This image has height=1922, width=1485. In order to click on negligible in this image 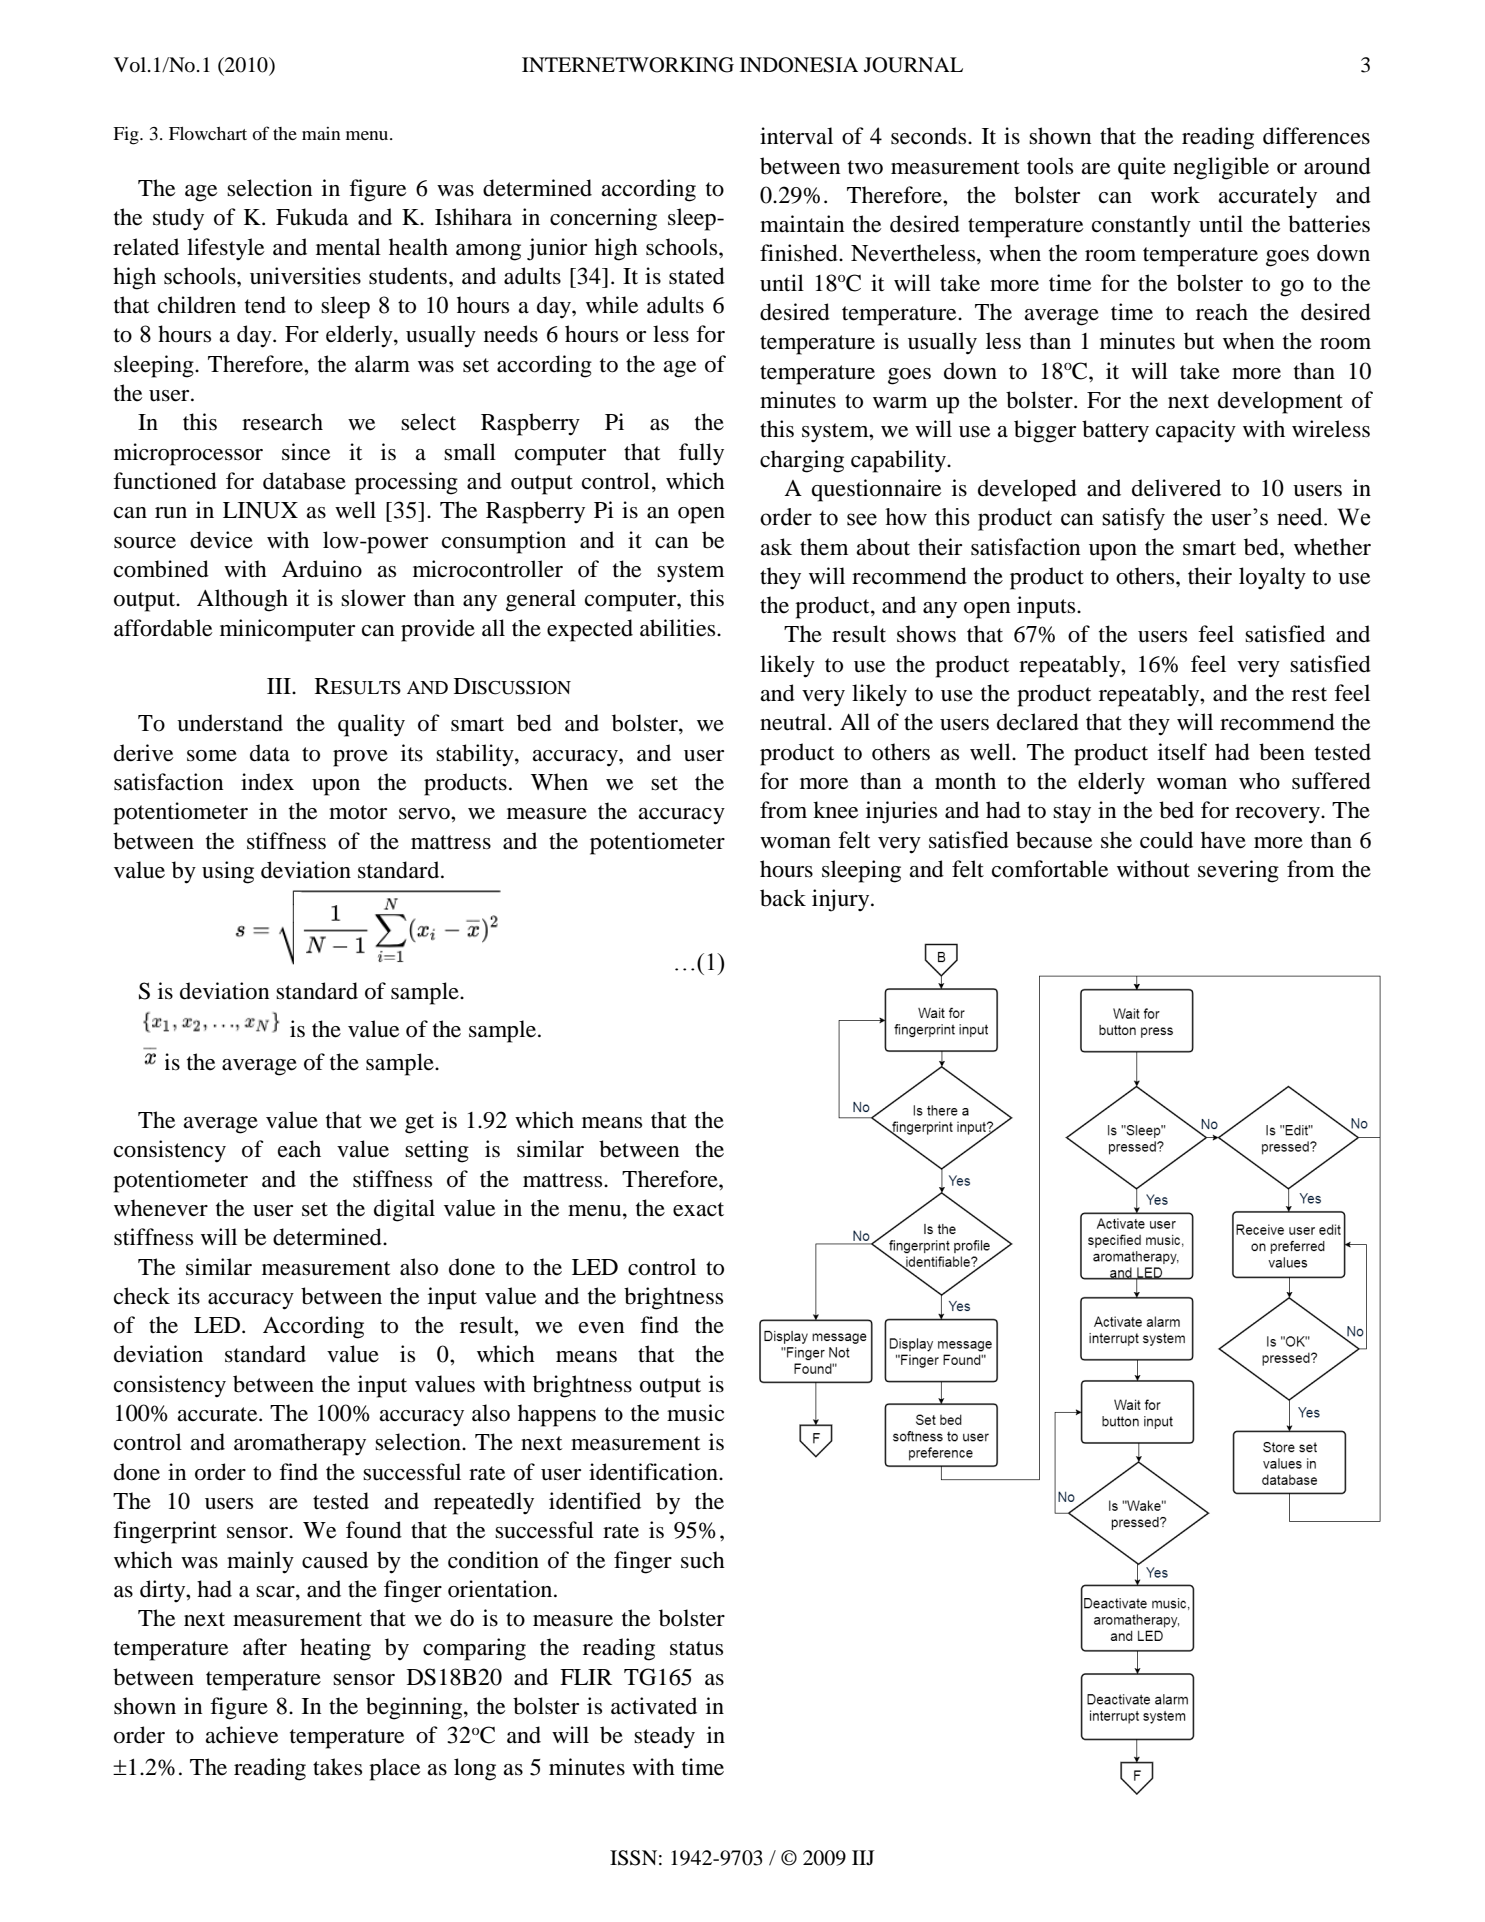, I will do `click(1221, 168)`.
